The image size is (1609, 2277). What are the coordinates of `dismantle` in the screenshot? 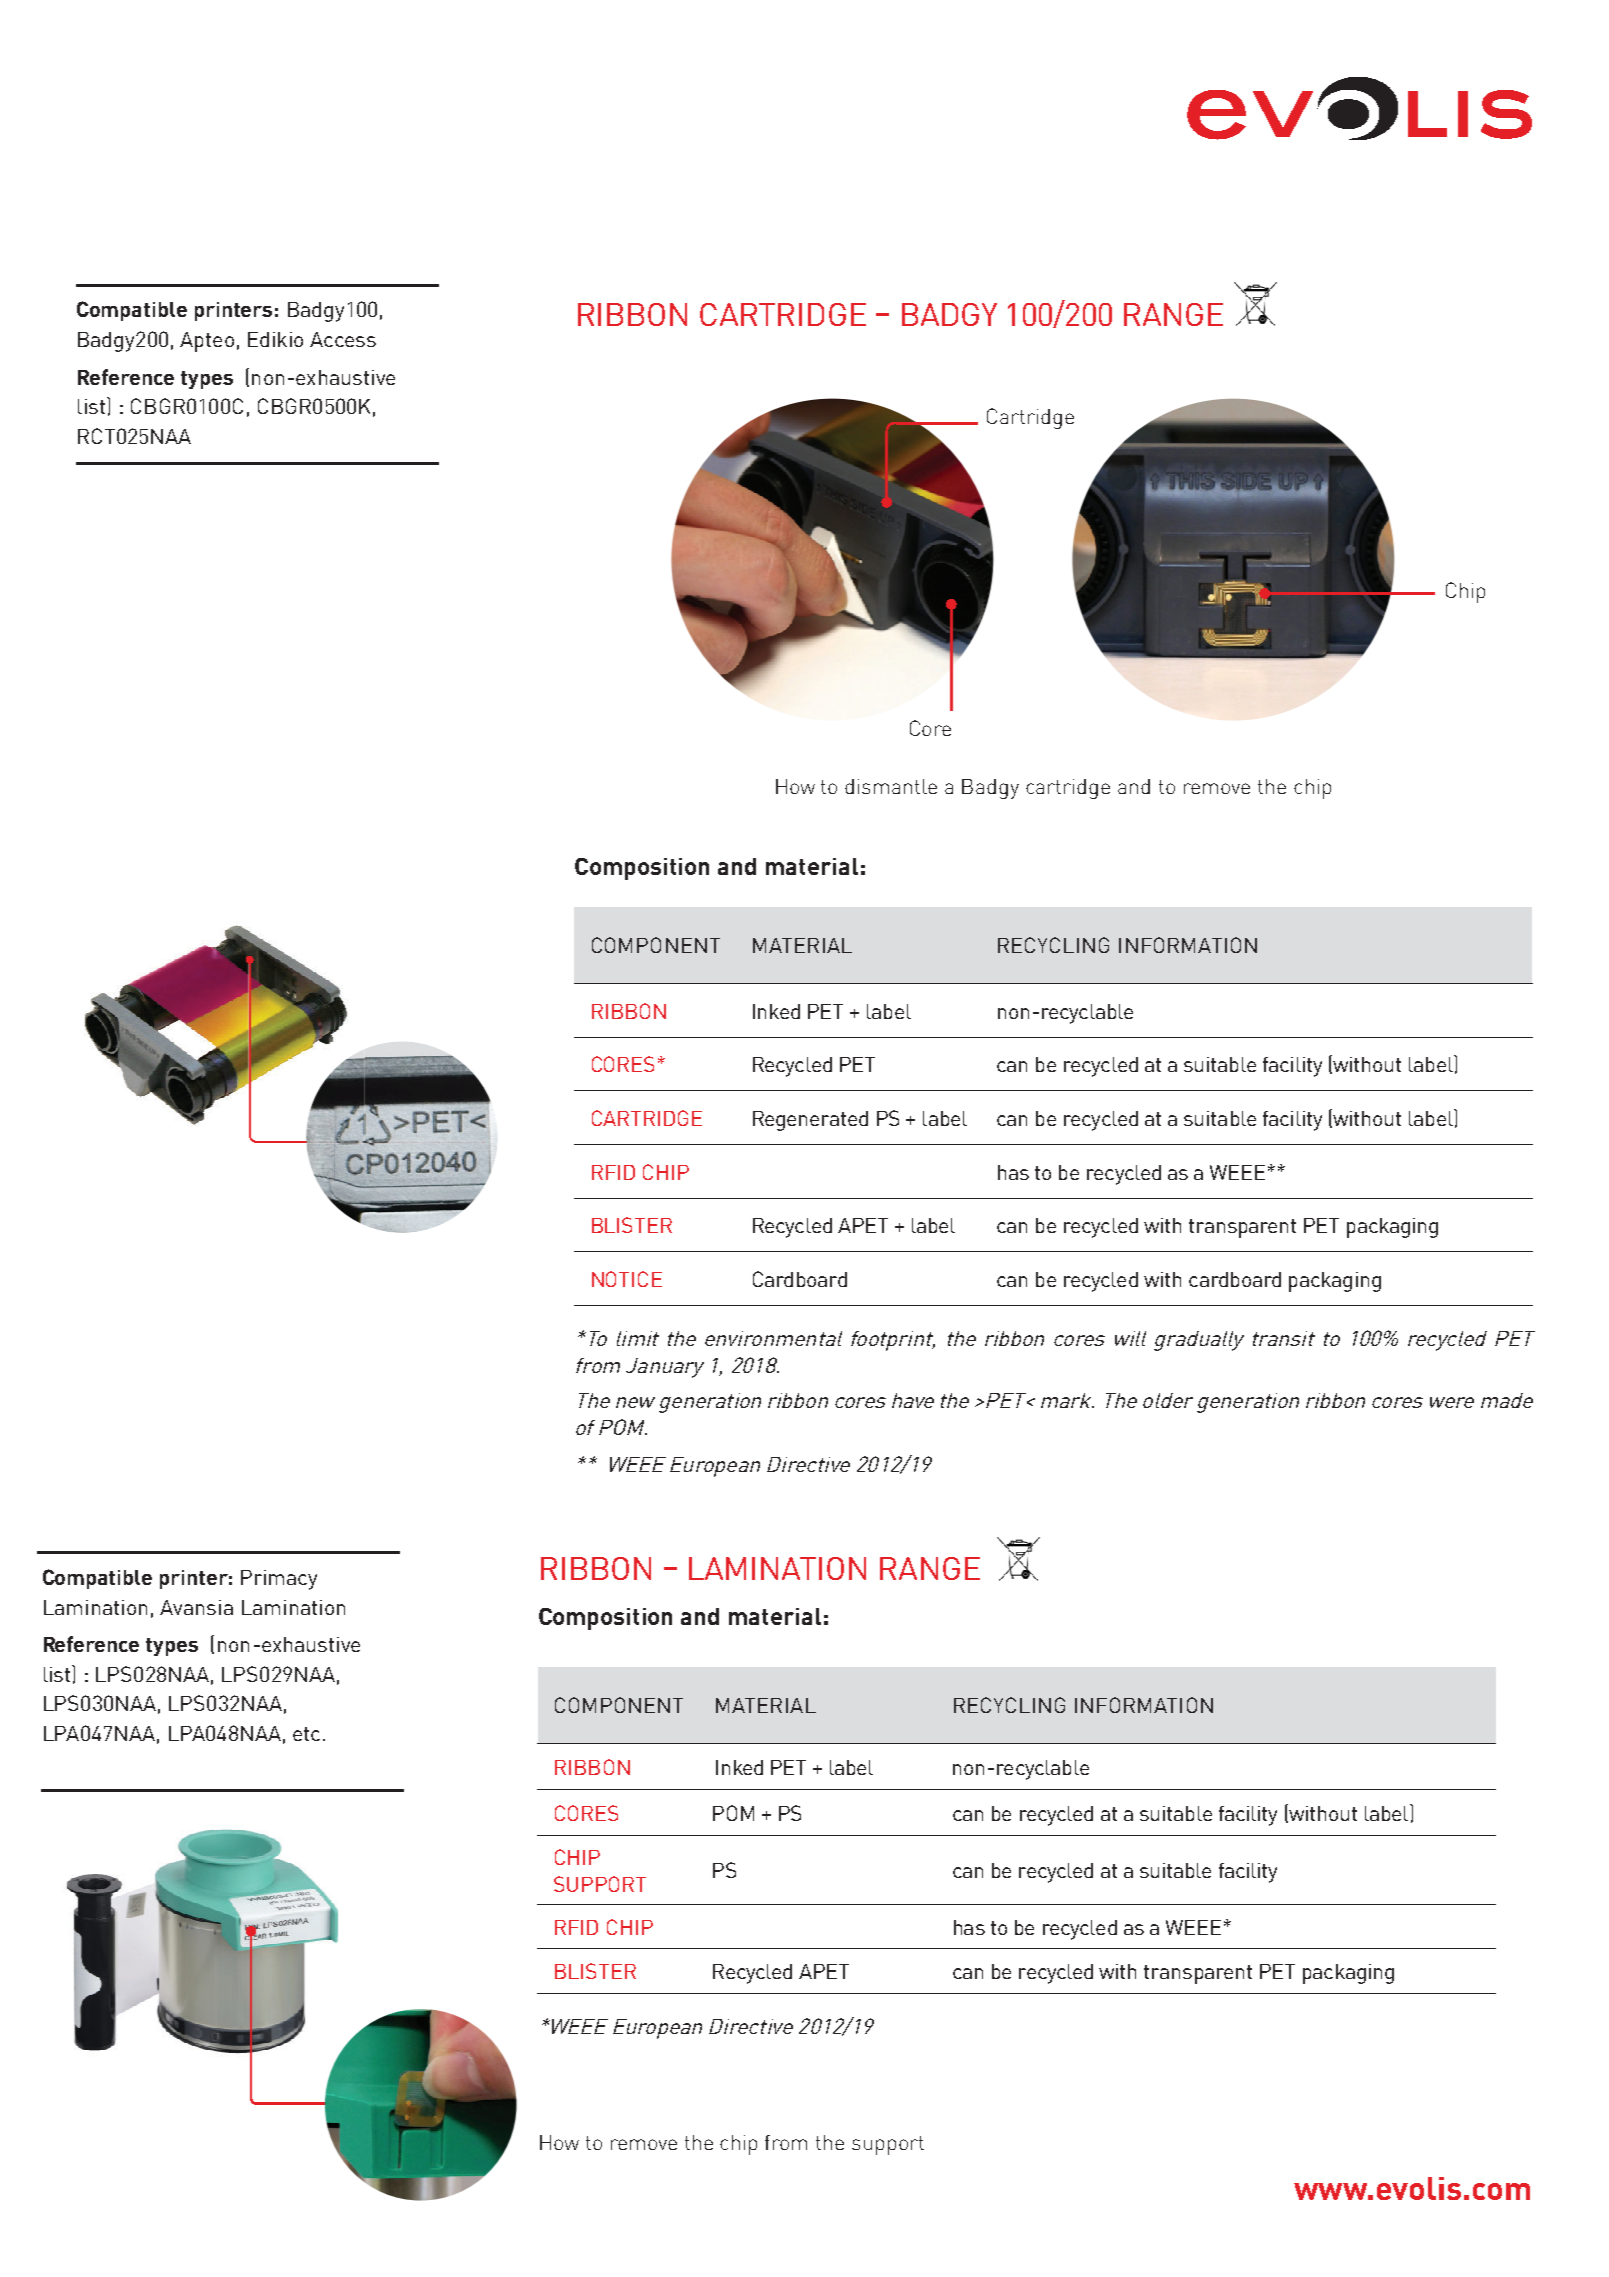 It's located at (891, 786).
